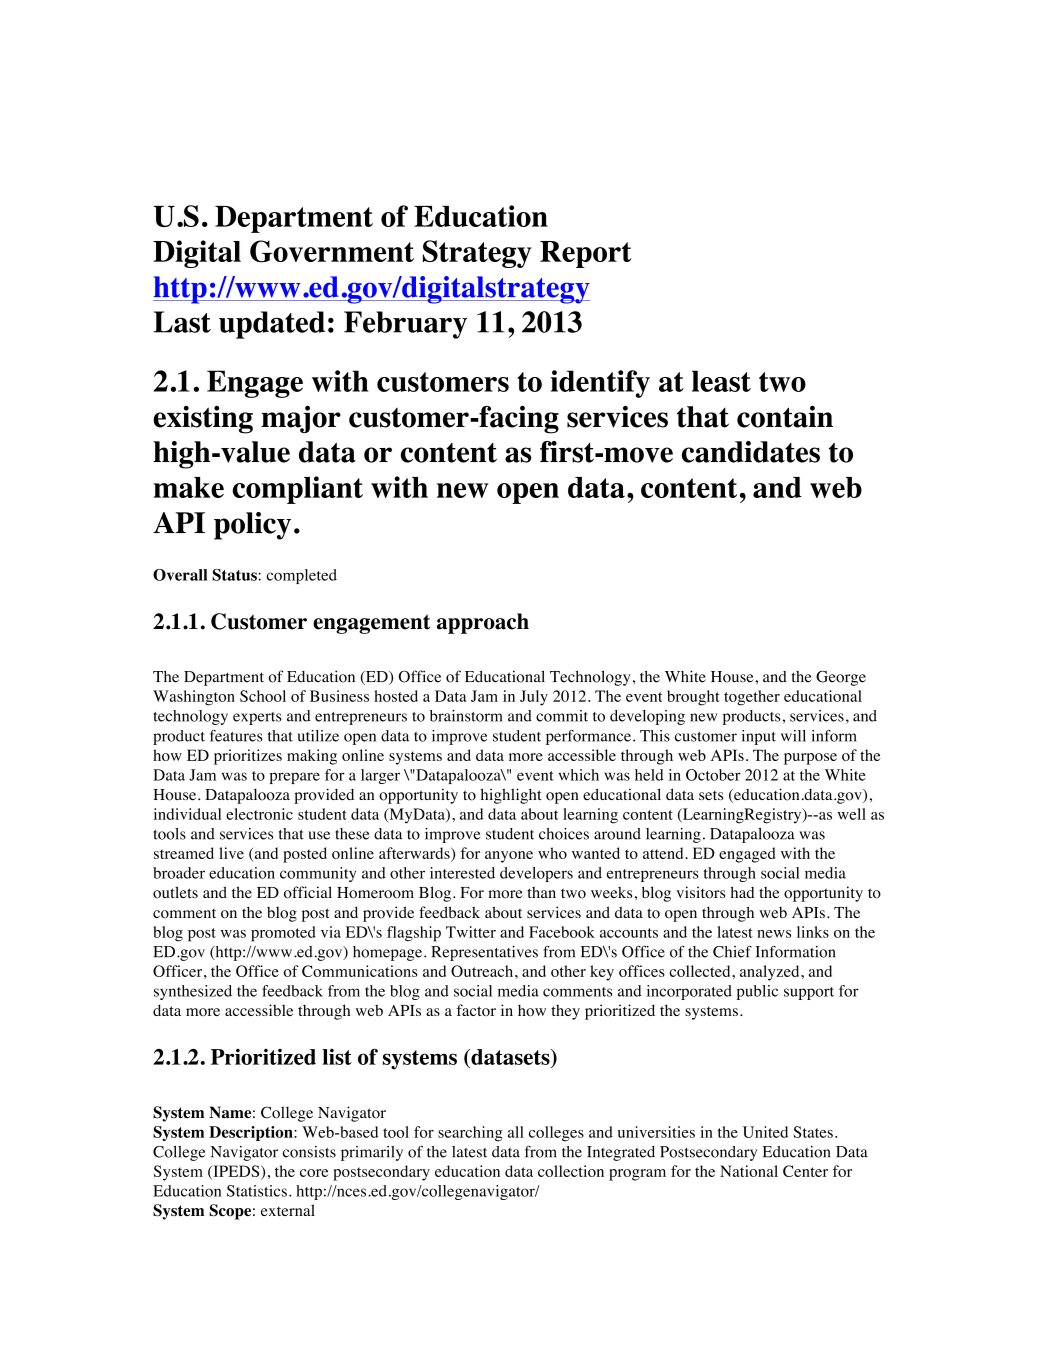 The image size is (1041, 1347). What do you see at coordinates (751, 452) in the document?
I see `candidates` at bounding box center [751, 452].
